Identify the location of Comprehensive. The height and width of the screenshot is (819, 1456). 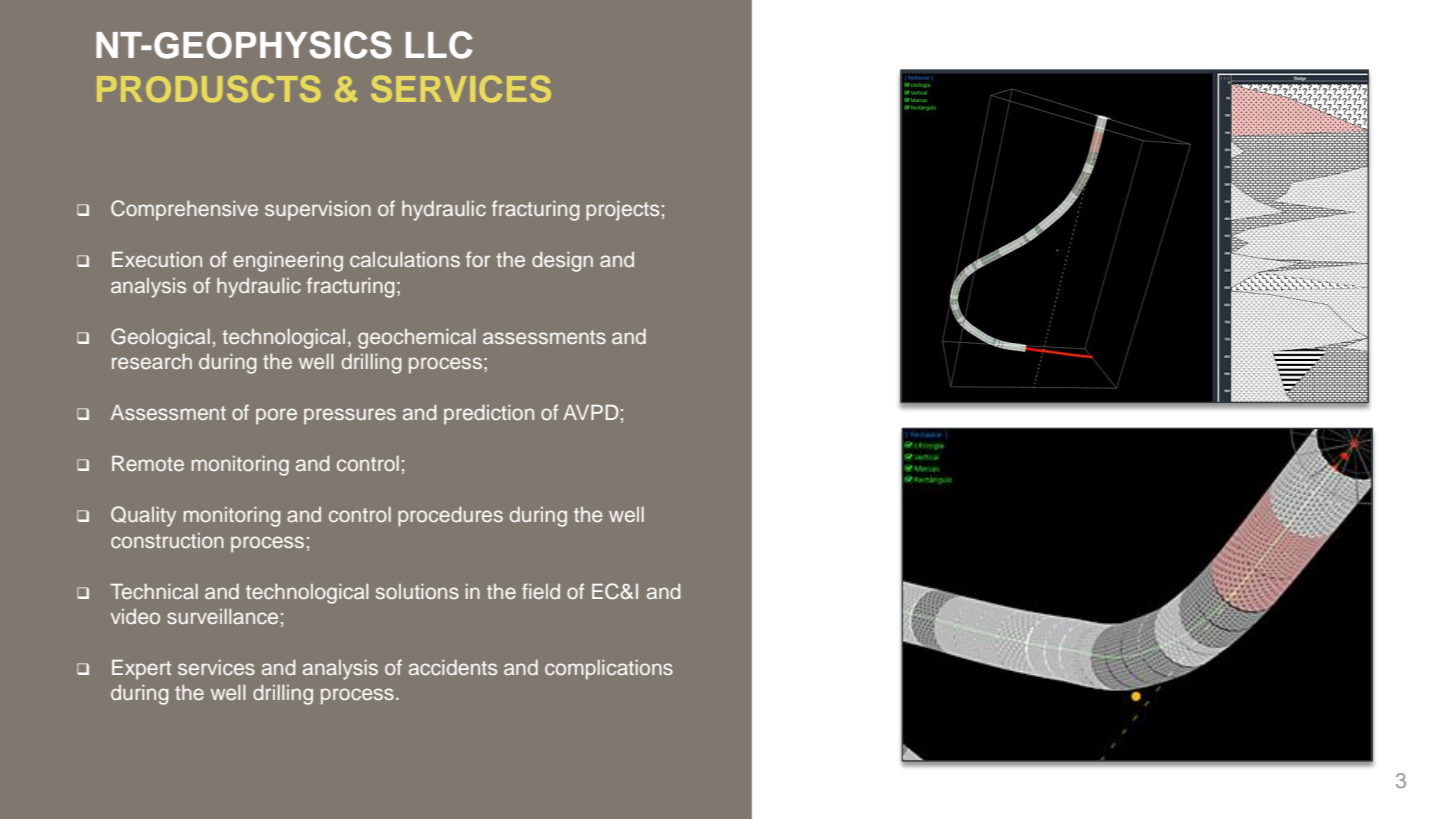
(184, 210).
